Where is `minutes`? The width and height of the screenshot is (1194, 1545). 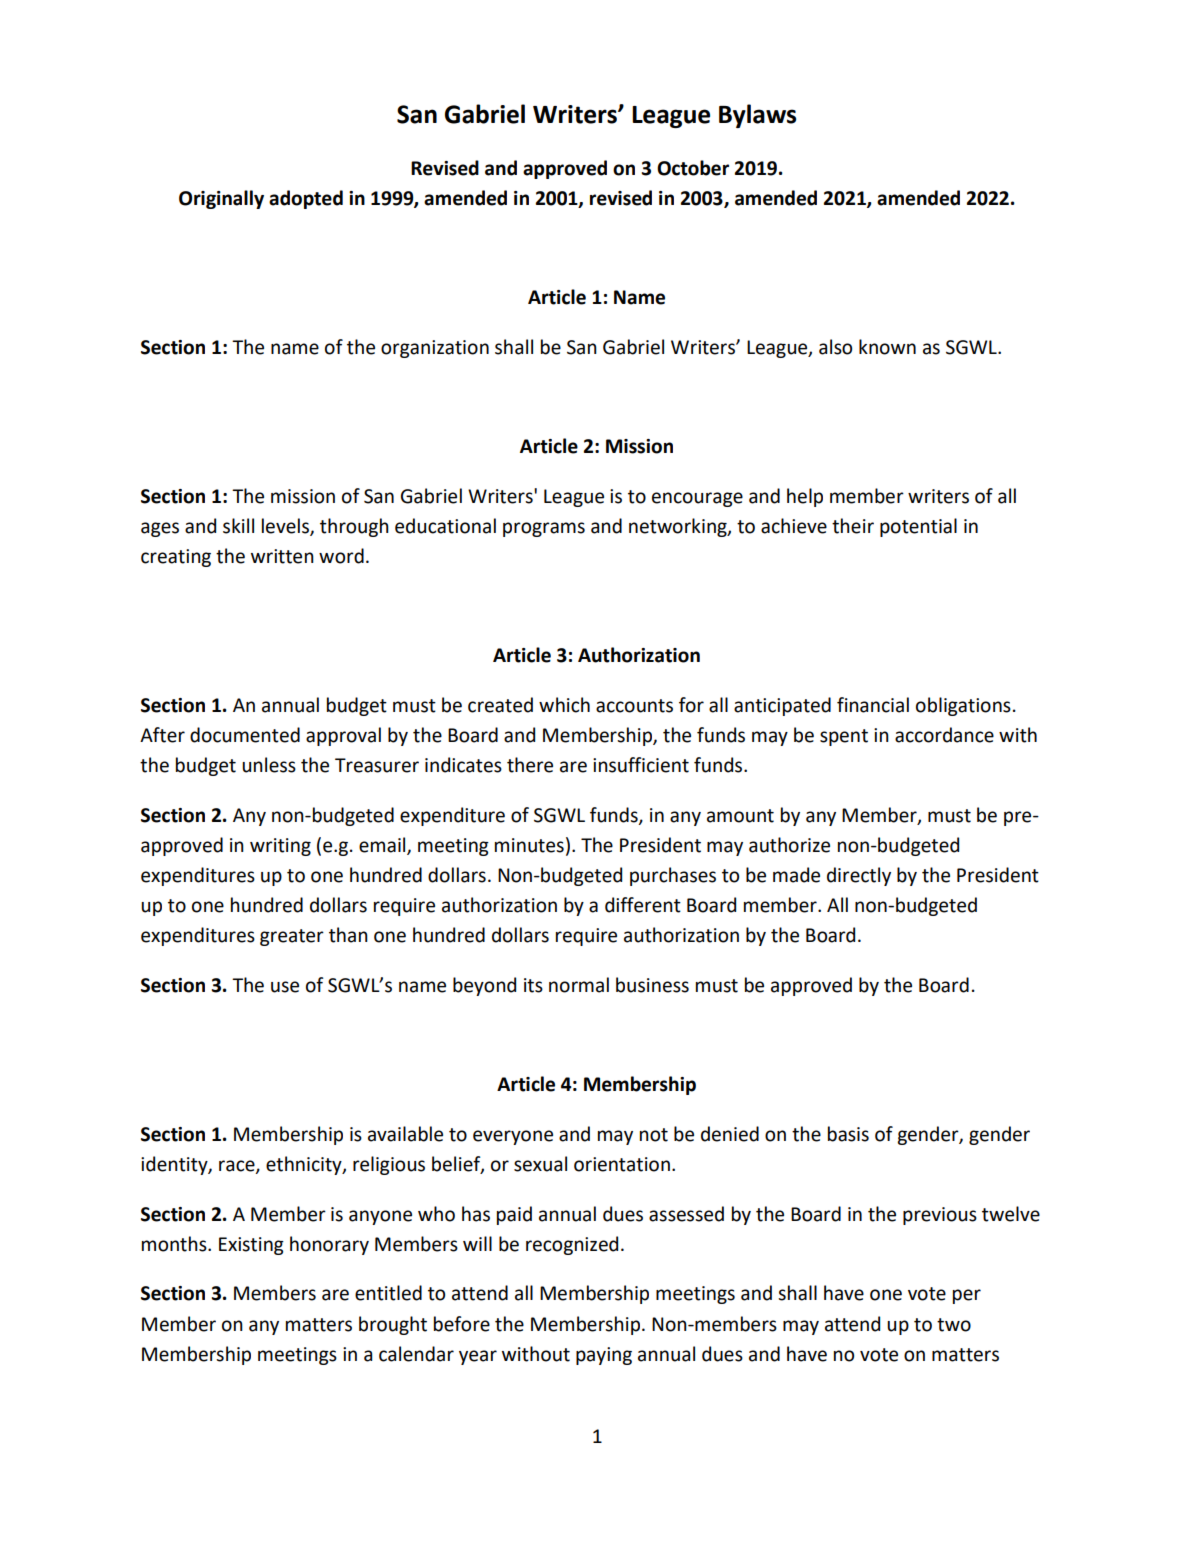 minutes is located at coordinates (529, 845).
